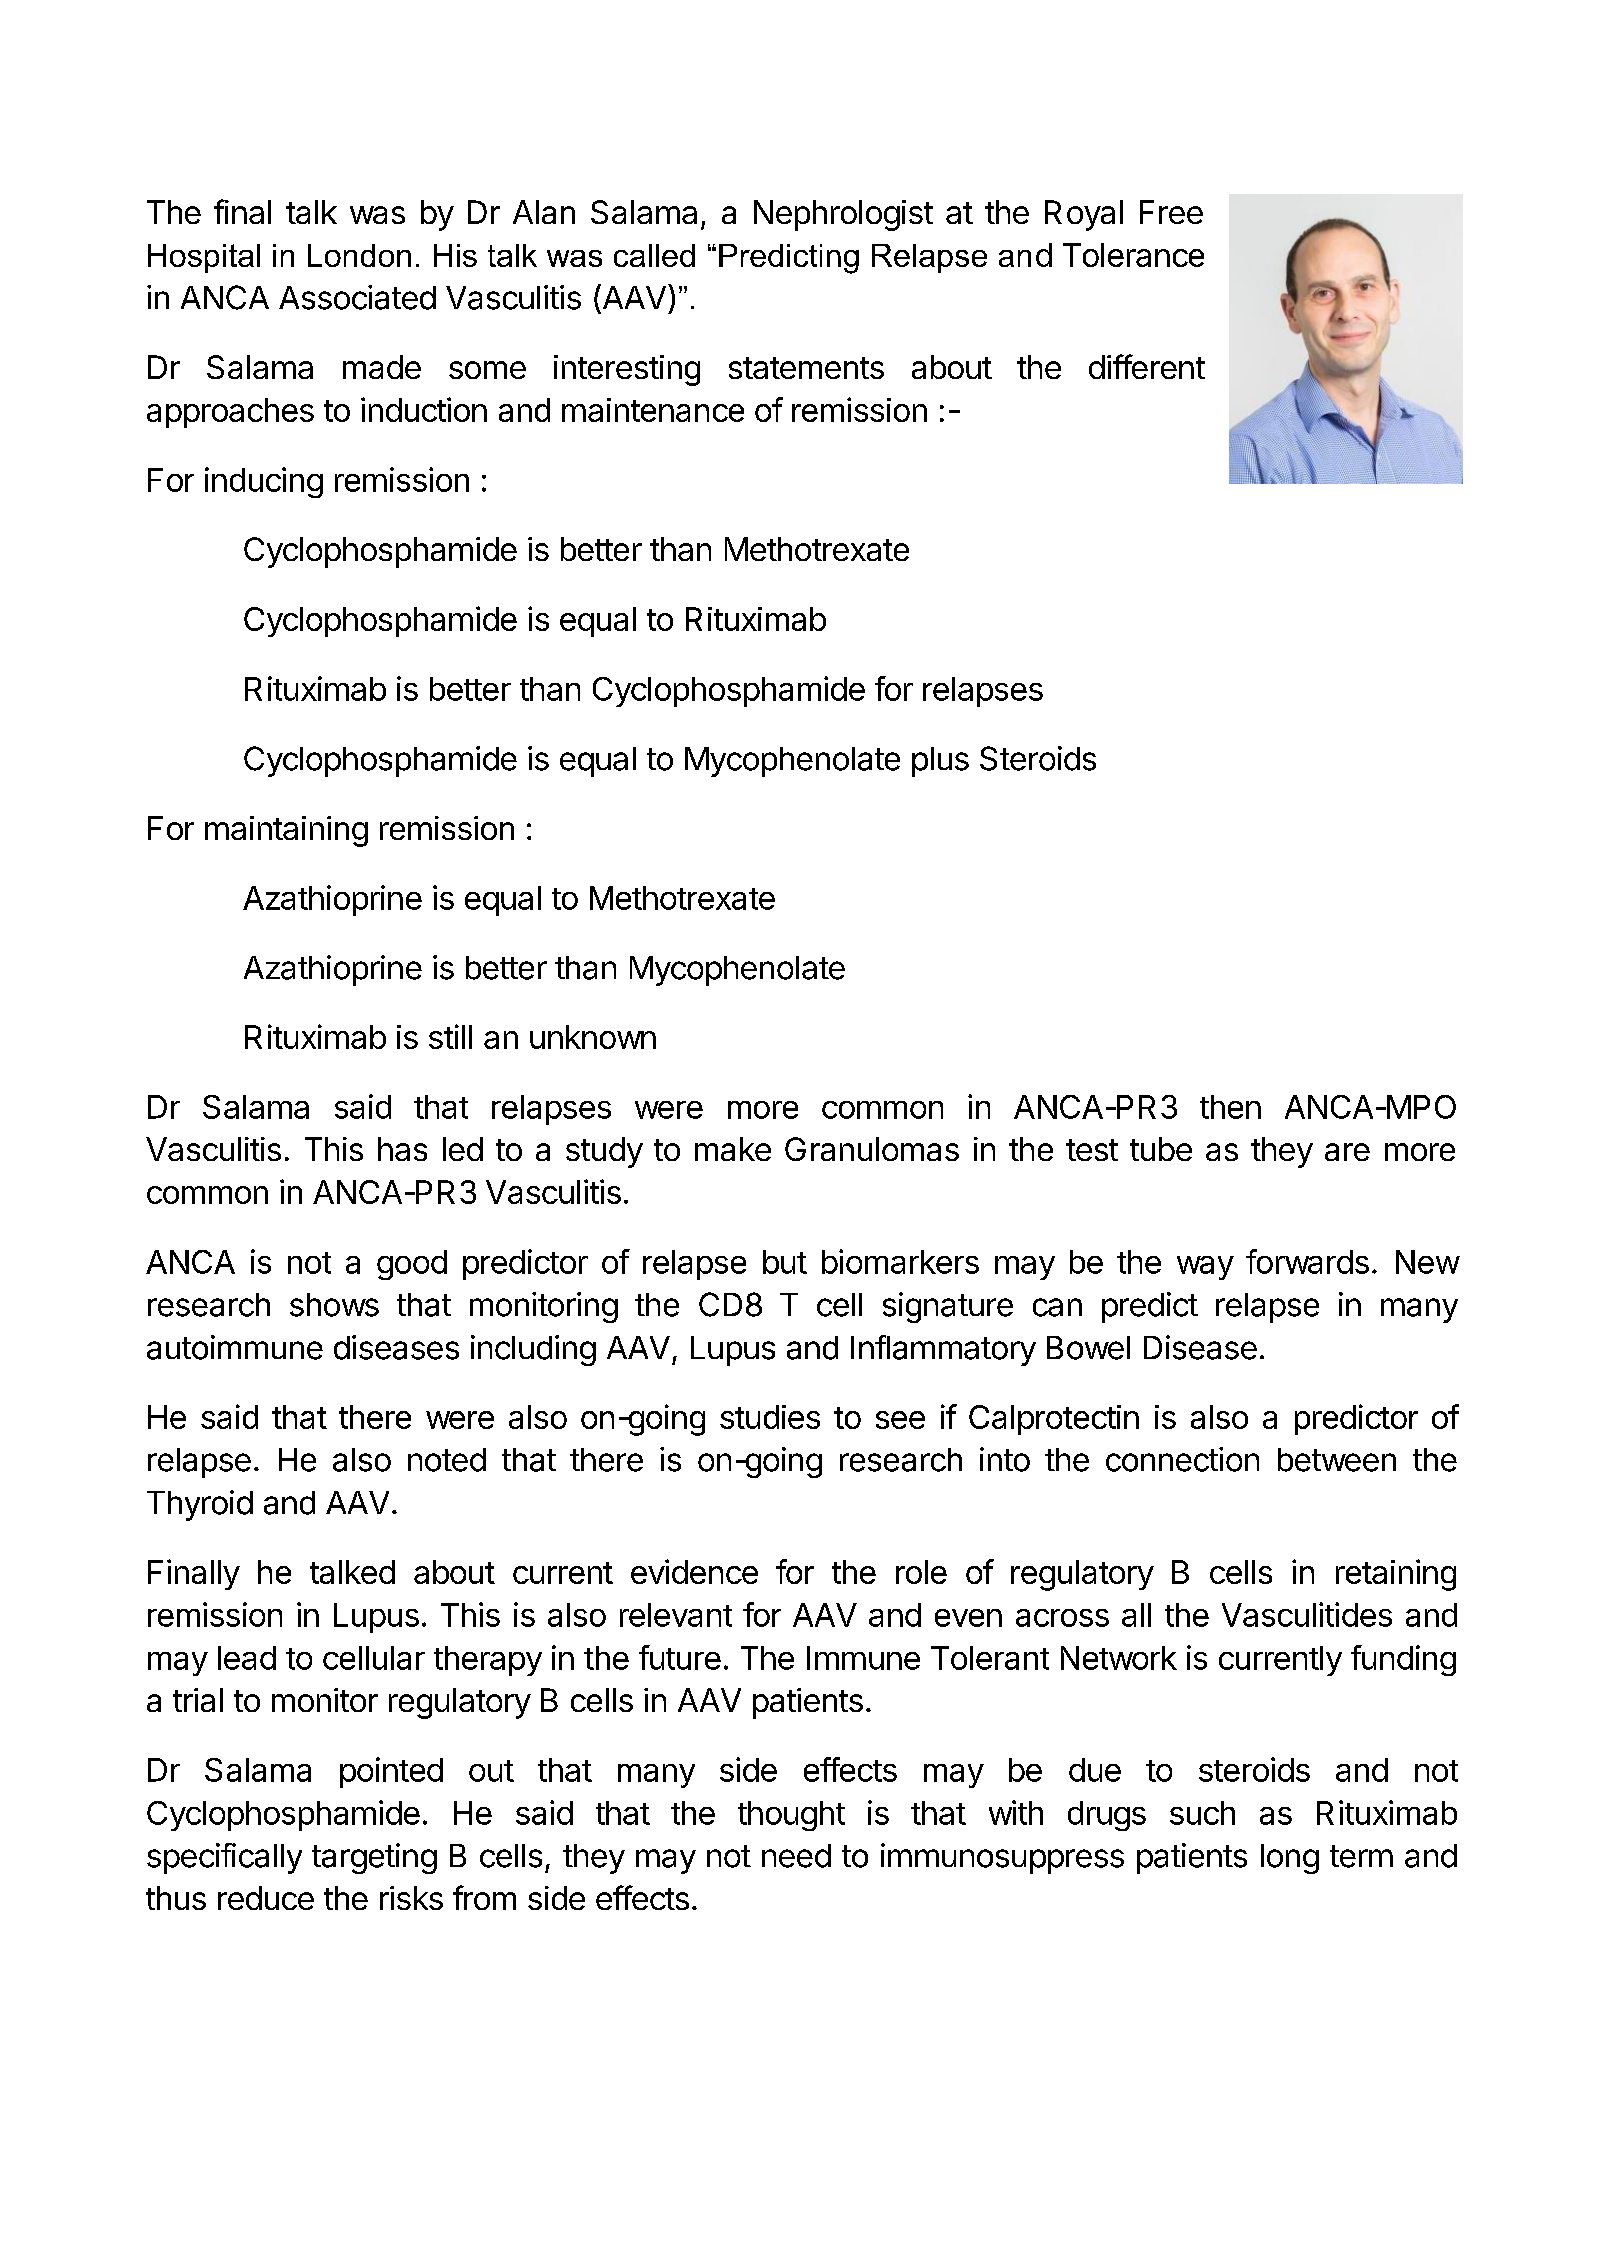  I want to click on maintaining, so click(286, 831).
